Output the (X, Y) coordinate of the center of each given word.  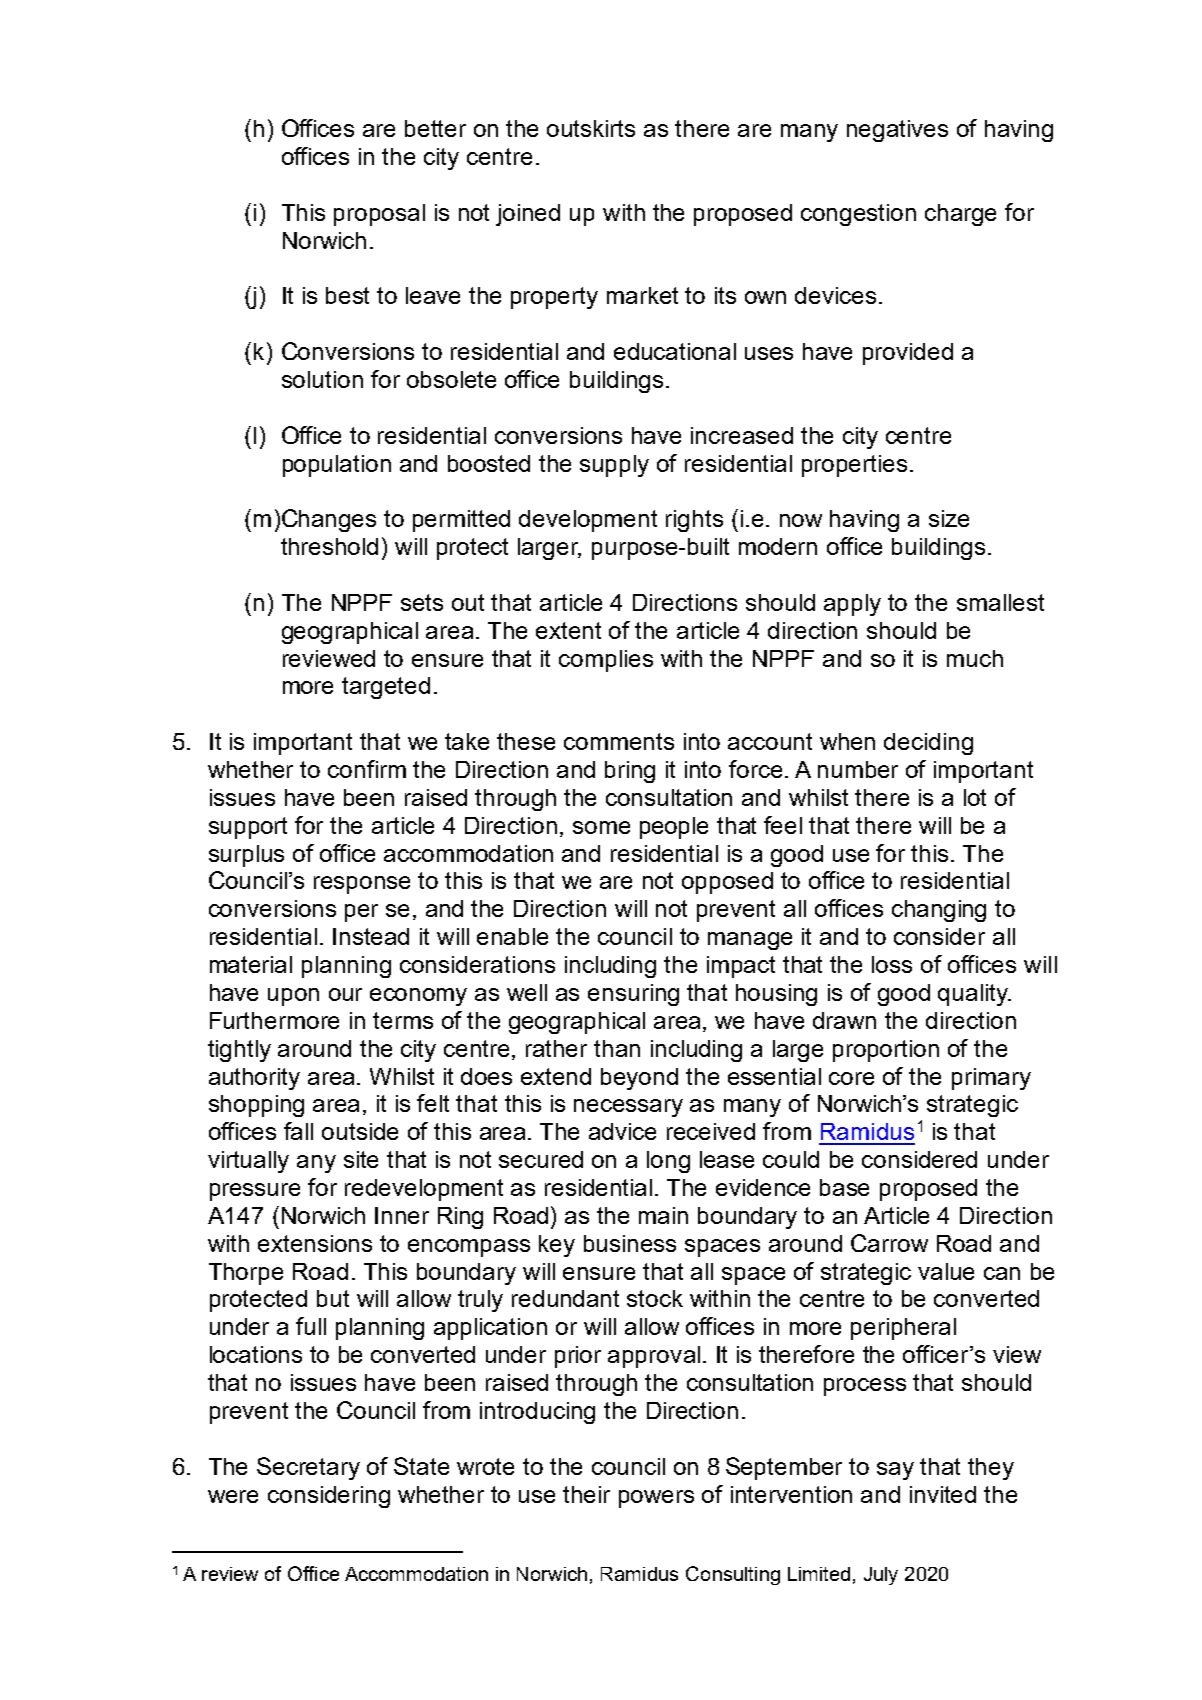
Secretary (308, 1468)
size (949, 518)
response (362, 885)
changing (939, 911)
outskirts (591, 128)
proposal (379, 215)
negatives (897, 131)
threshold (329, 546)
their (586, 1494)
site (361, 1159)
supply (614, 466)
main (663, 1215)
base (844, 1187)
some (601, 827)
